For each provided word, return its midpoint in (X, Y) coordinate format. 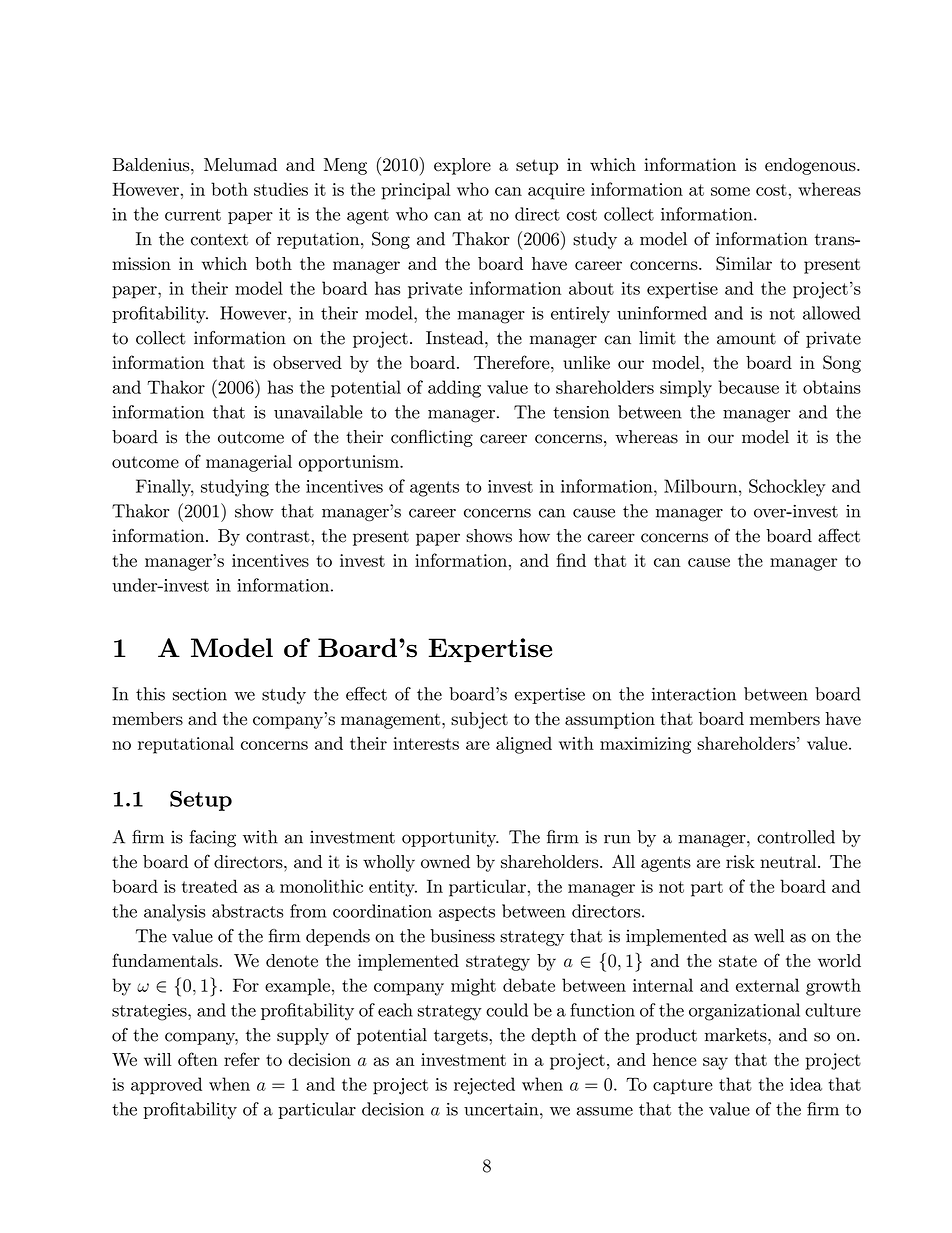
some (730, 191)
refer (242, 1059)
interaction (694, 694)
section (200, 694)
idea (806, 1084)
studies (281, 189)
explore (462, 166)
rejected (484, 1086)
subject (479, 720)
